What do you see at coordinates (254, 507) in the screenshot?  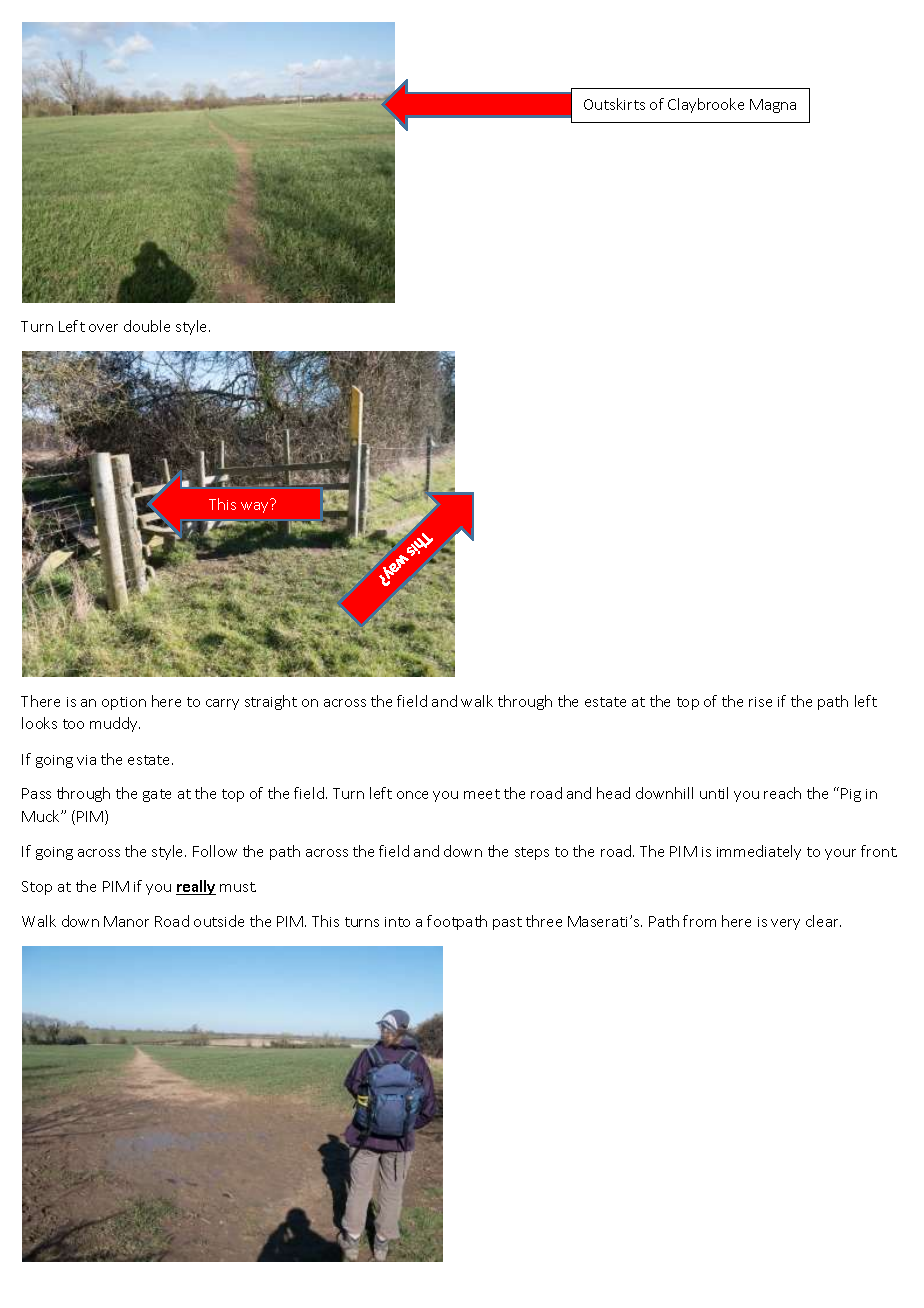 I see `way` at bounding box center [254, 507].
